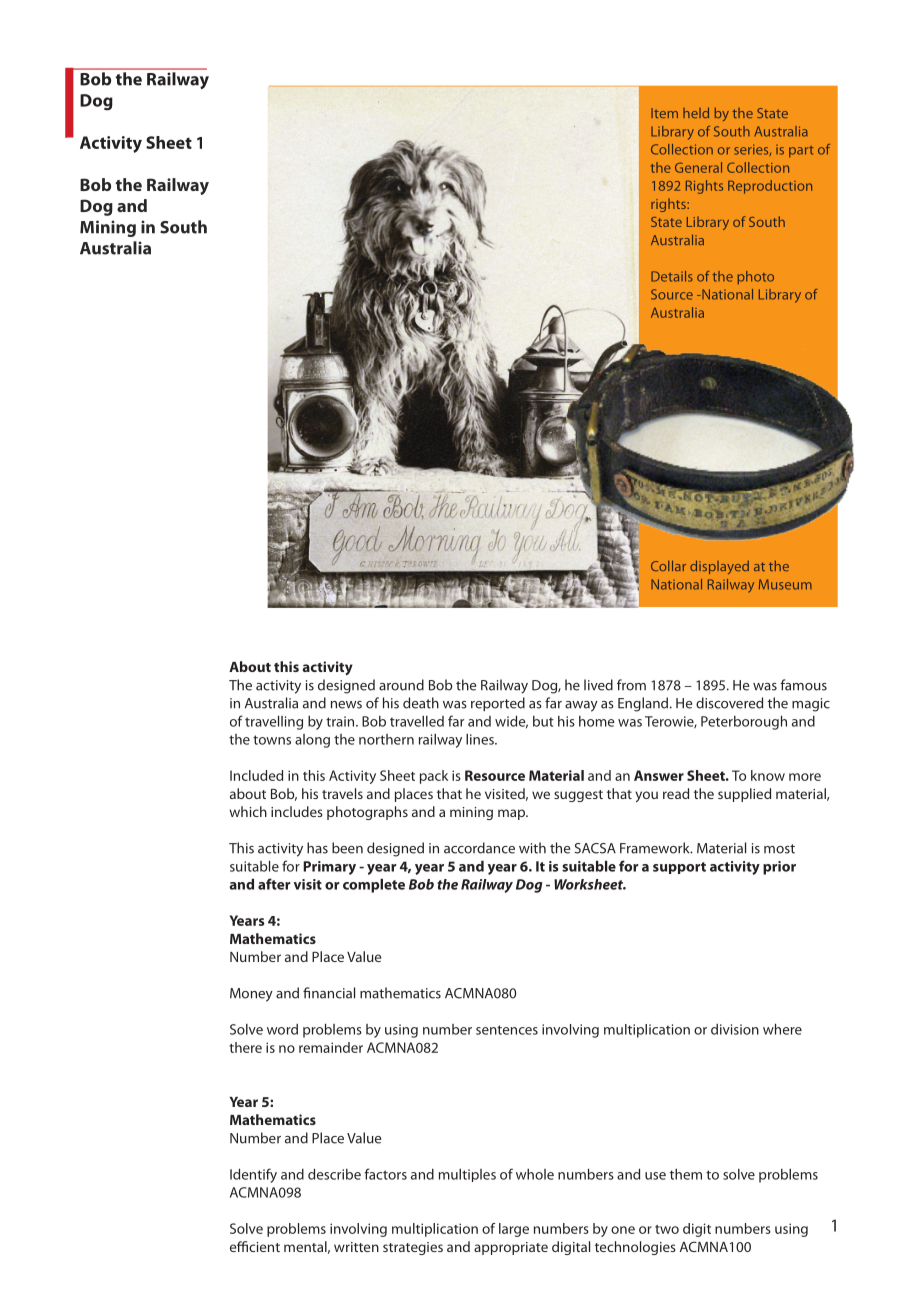 This image has height=1297, width=924. I want to click on displayed, so click(719, 567).
